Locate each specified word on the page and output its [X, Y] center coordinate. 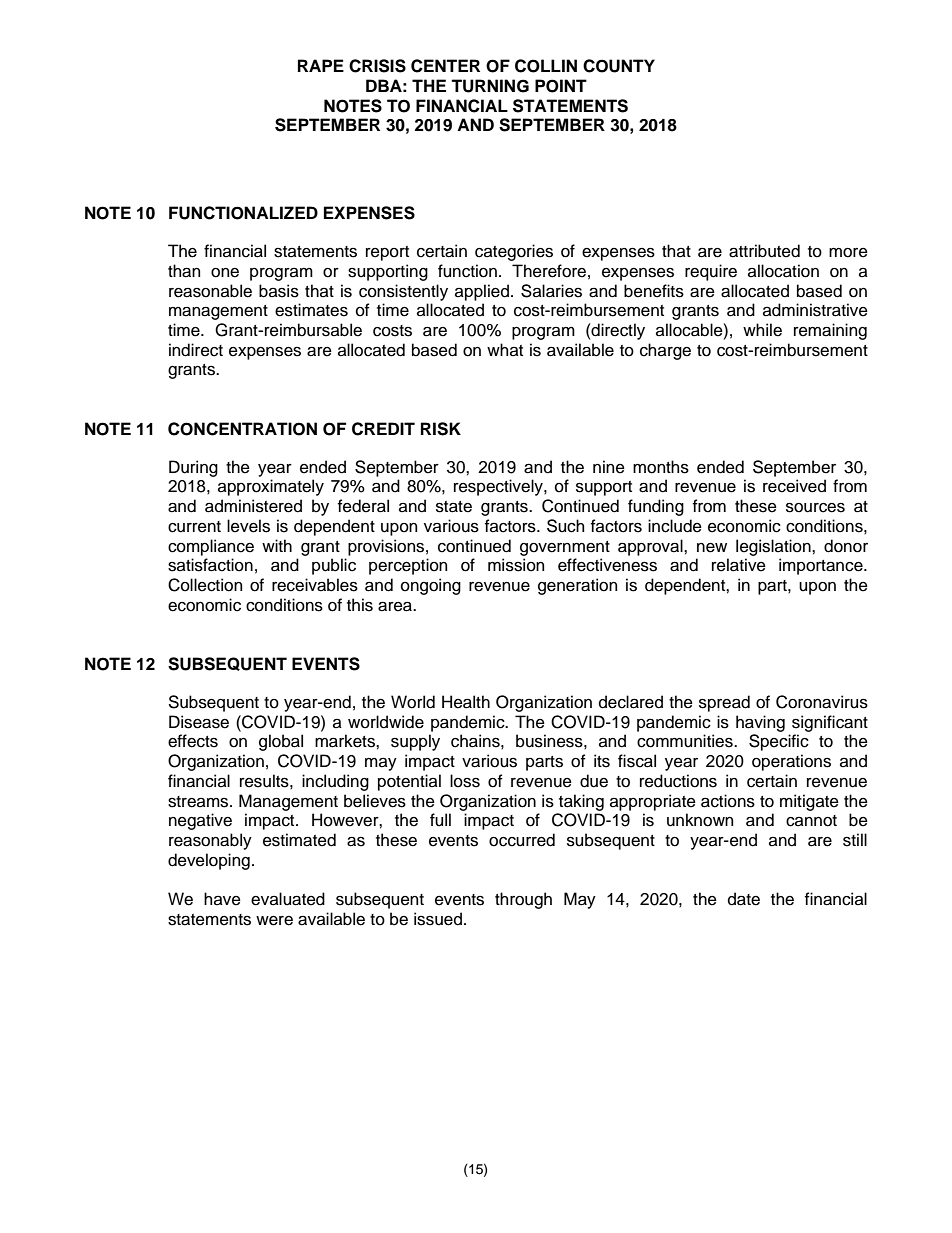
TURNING [490, 86]
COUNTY [619, 66]
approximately [271, 487]
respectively [499, 487]
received [794, 486]
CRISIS [377, 66]
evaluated [288, 899]
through [523, 900]
